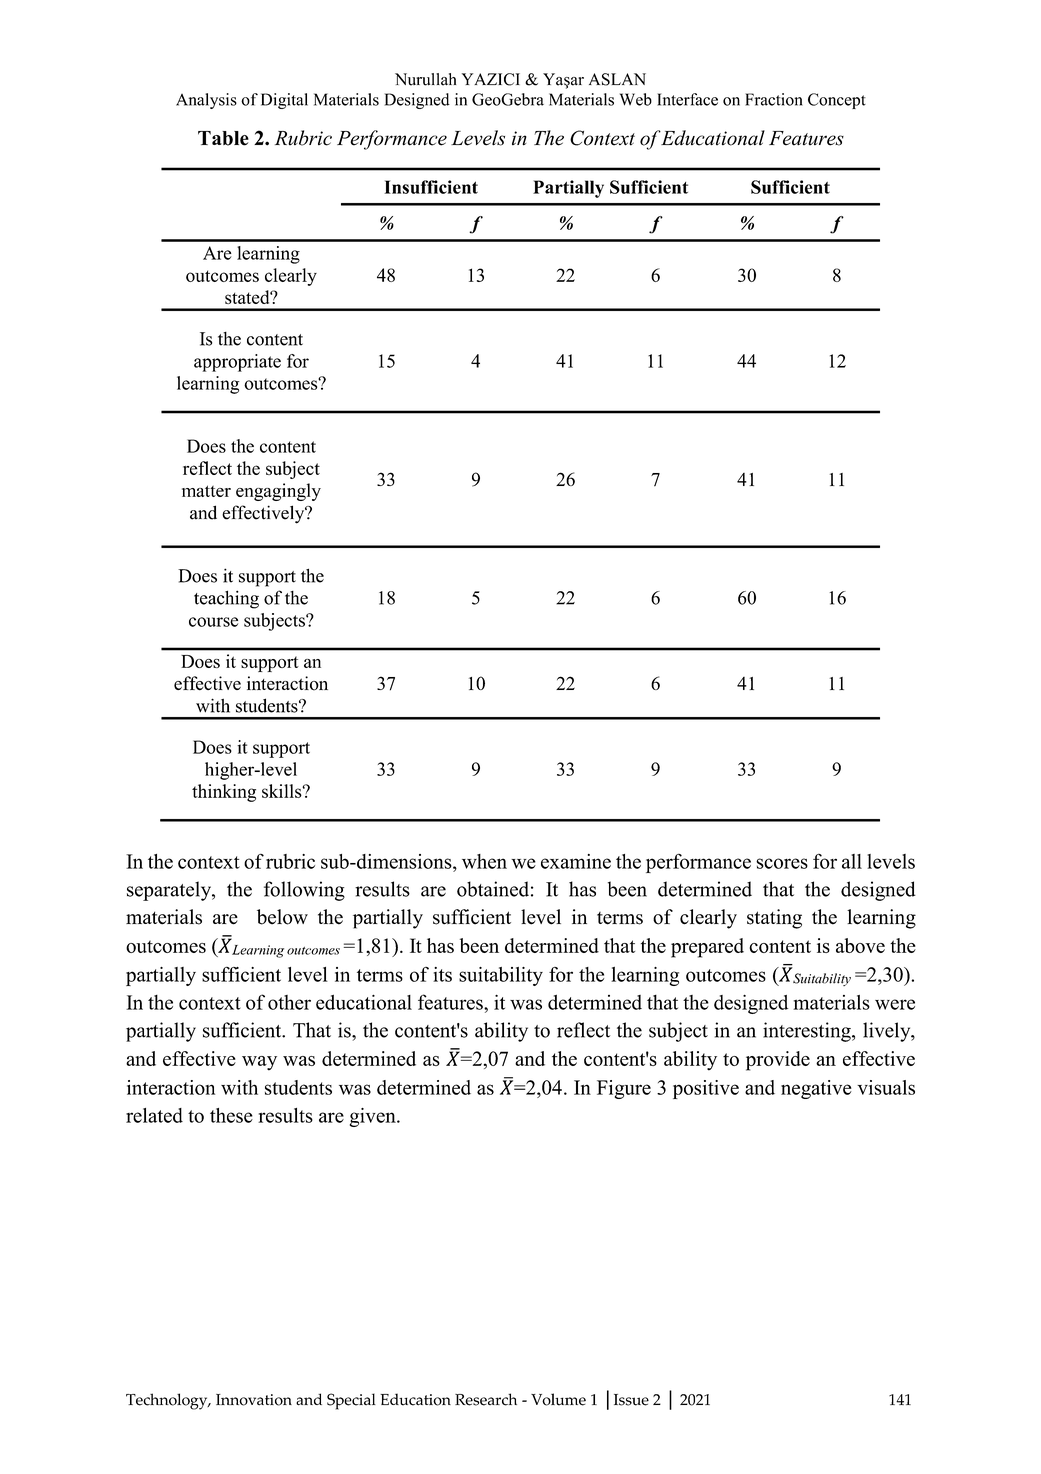 This screenshot has width=1041, height=1474. Describe the element at coordinates (617, 79) in the screenshot. I see `ASLAN` at that location.
